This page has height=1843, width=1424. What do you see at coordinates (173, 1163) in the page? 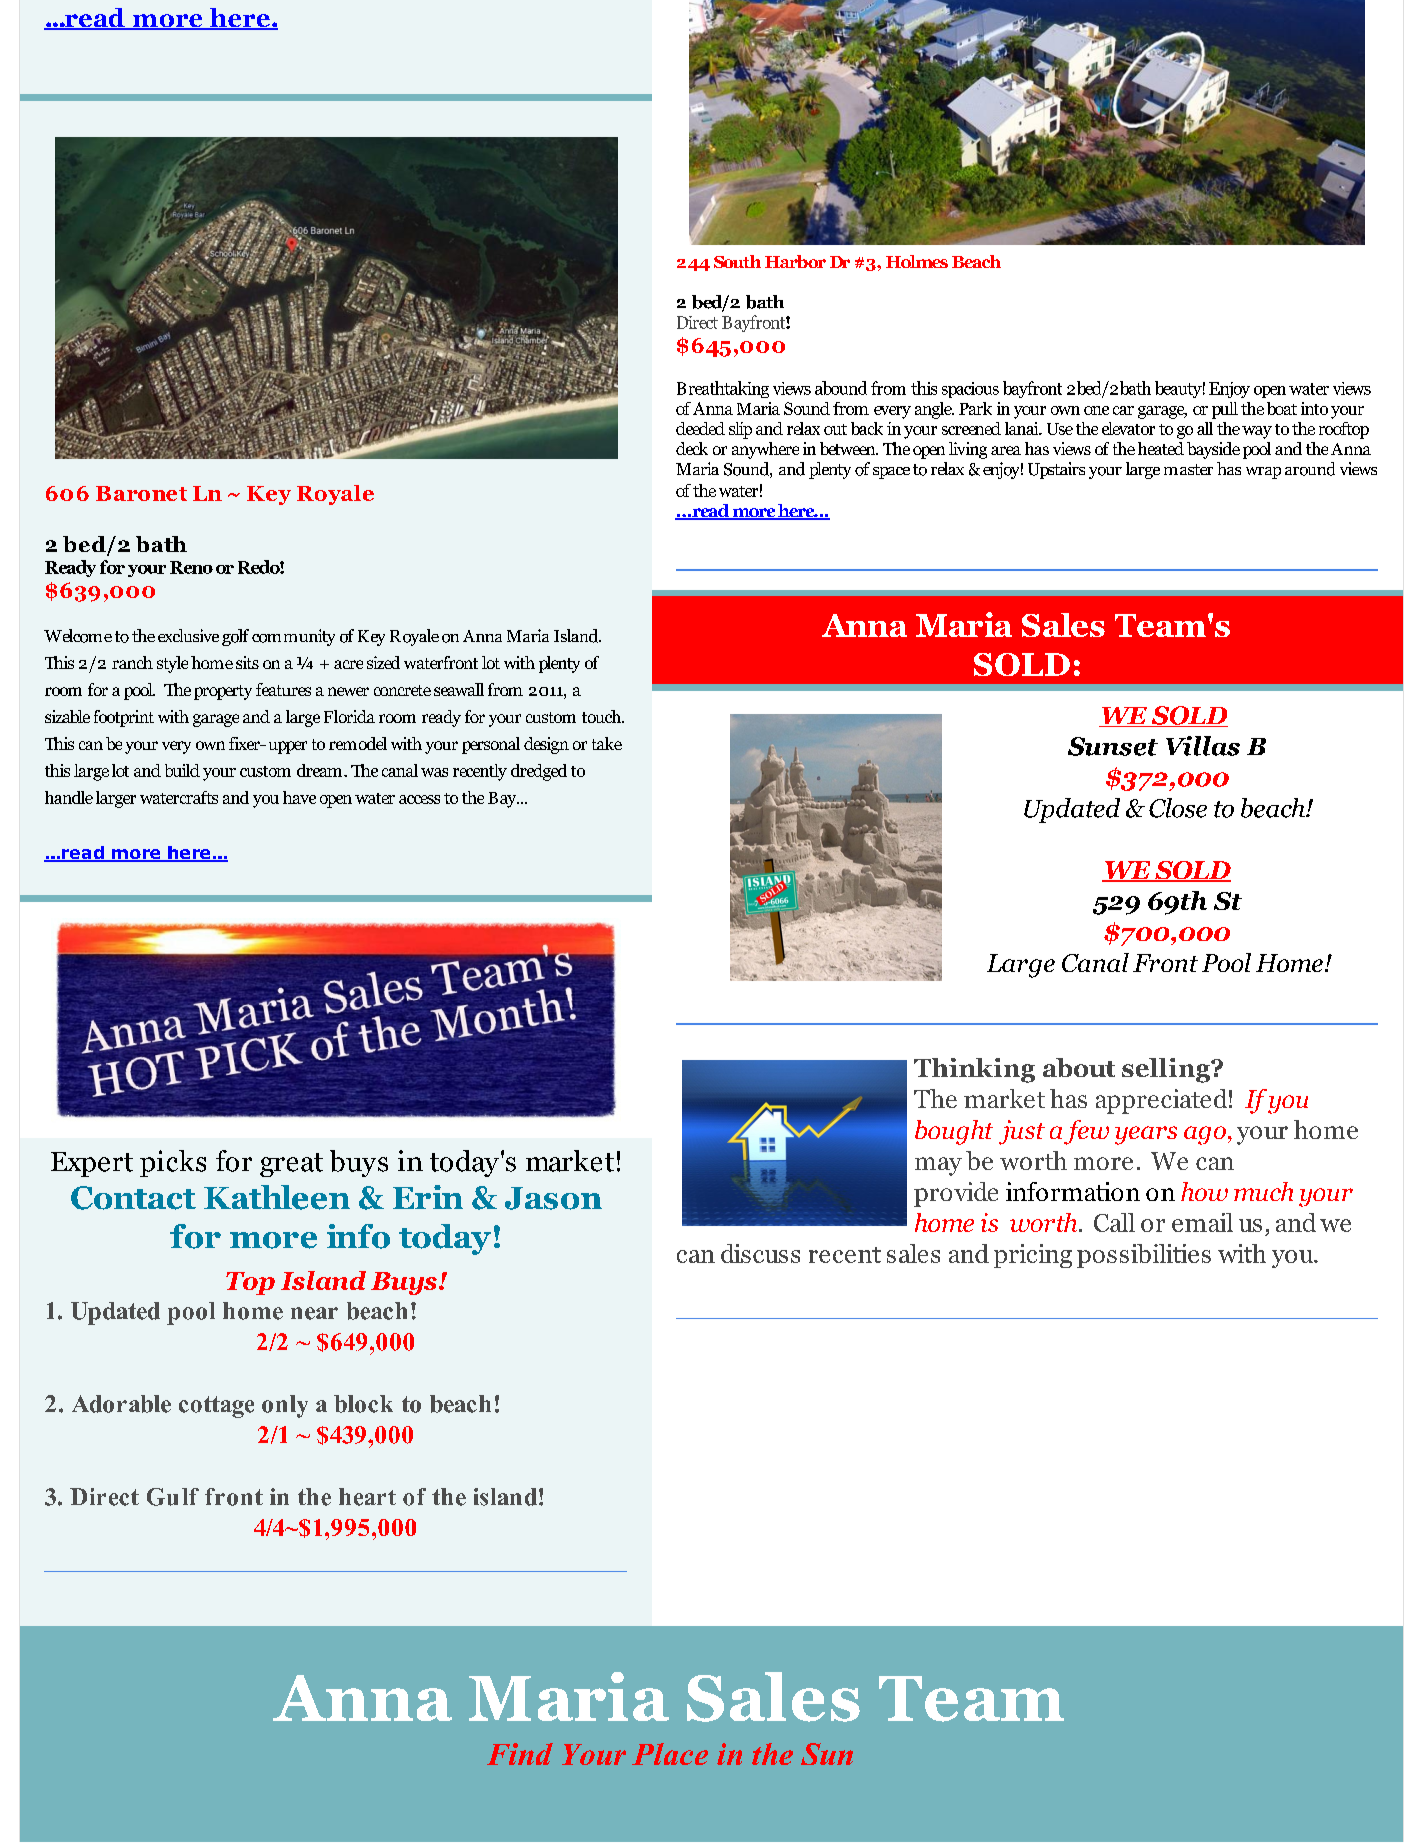
I see `picks` at bounding box center [173, 1163].
